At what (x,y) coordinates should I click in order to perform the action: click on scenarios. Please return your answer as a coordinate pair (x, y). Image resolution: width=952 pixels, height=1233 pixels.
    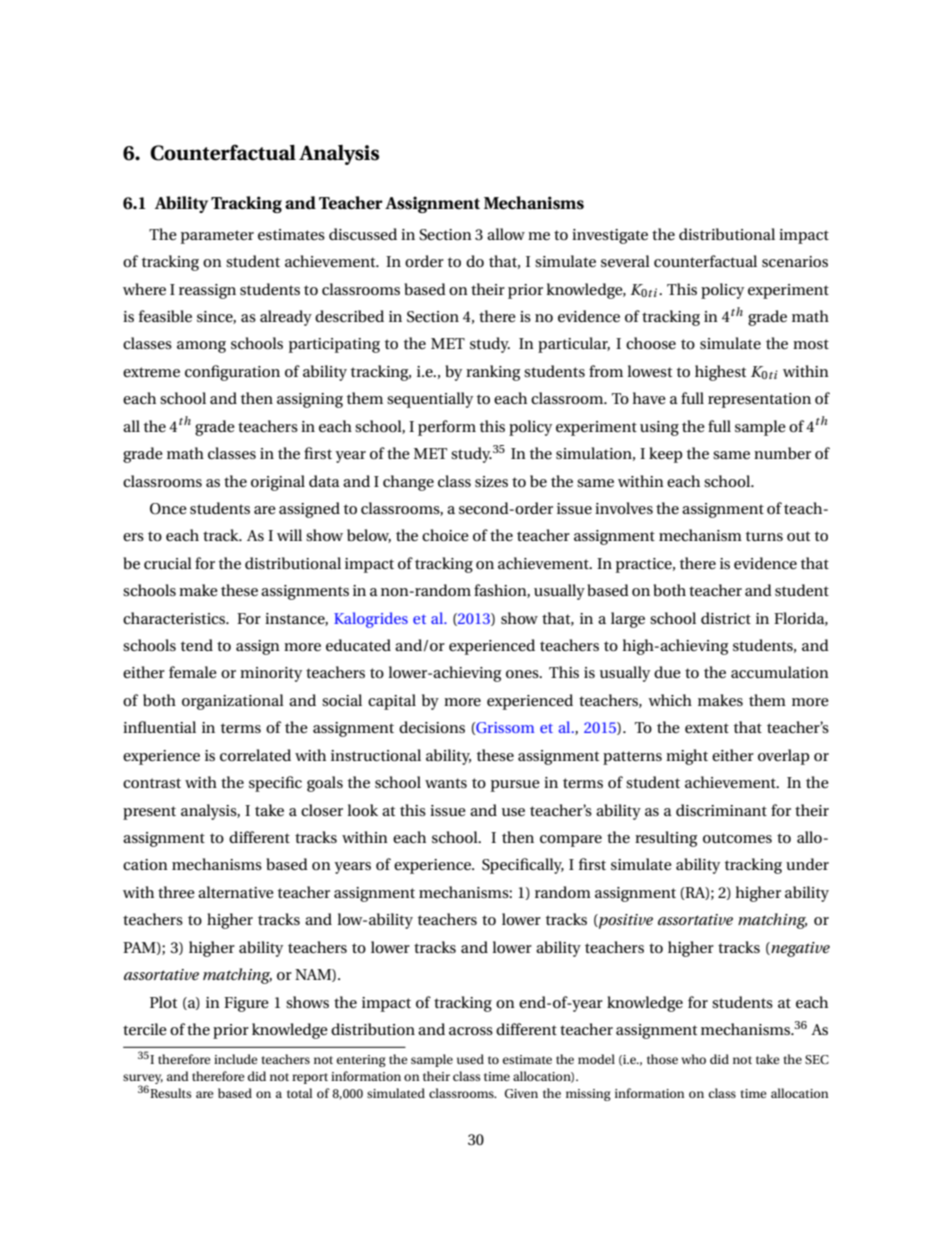
    Looking at the image, I should click on (795, 261).
